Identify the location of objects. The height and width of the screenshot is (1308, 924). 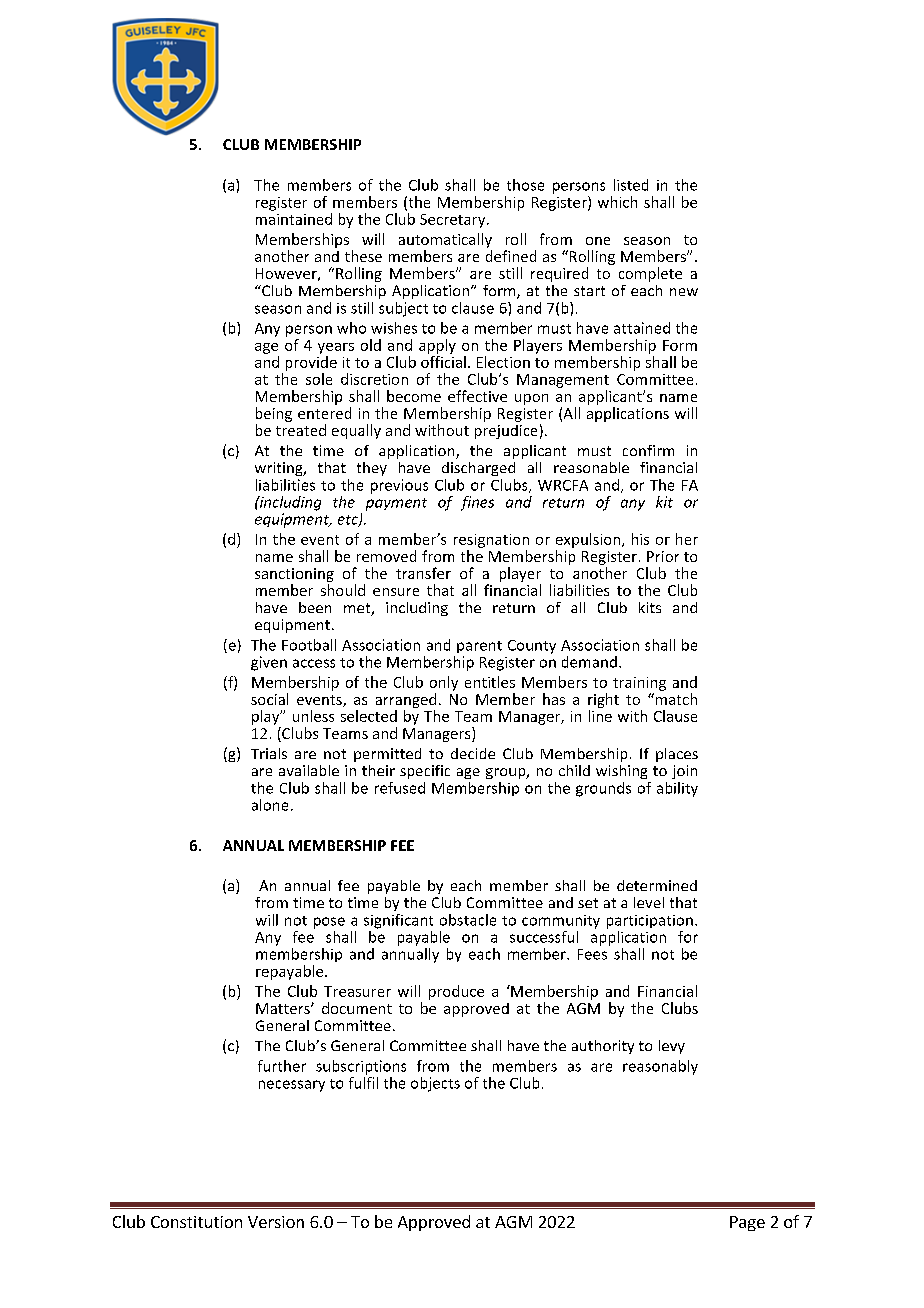
(435, 1084).
